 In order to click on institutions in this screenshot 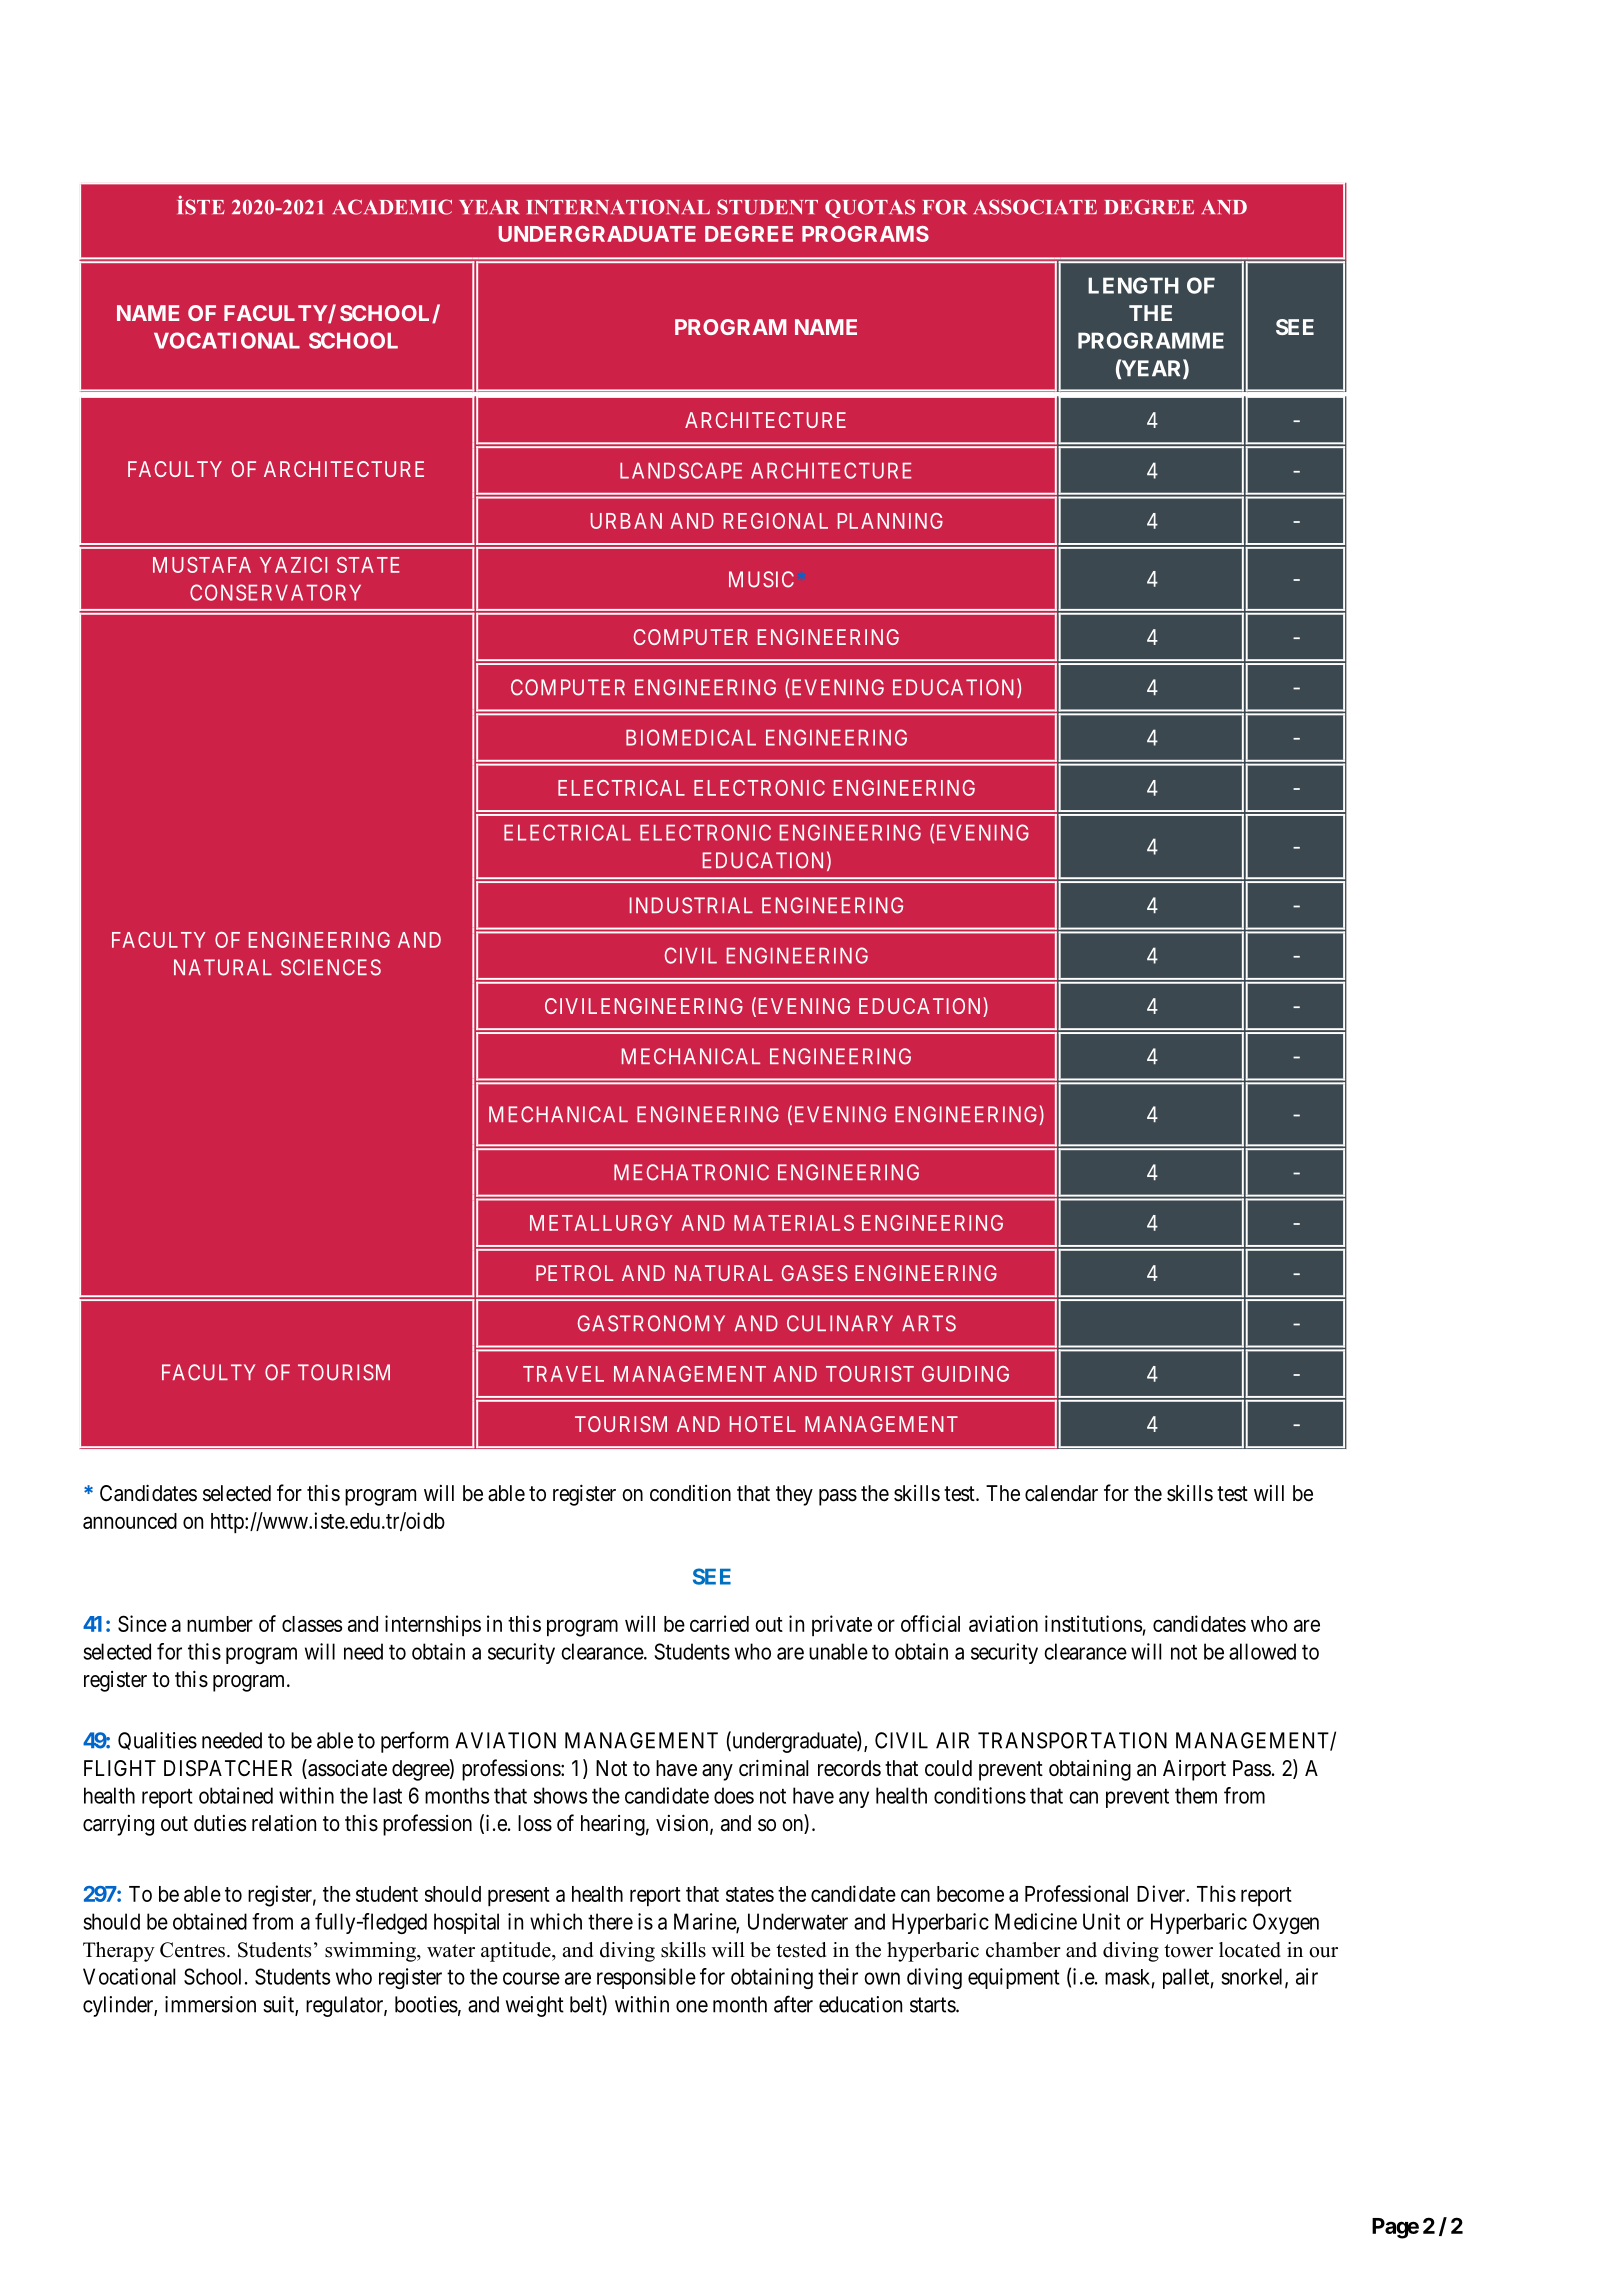, I will do `click(1093, 1623)`.
